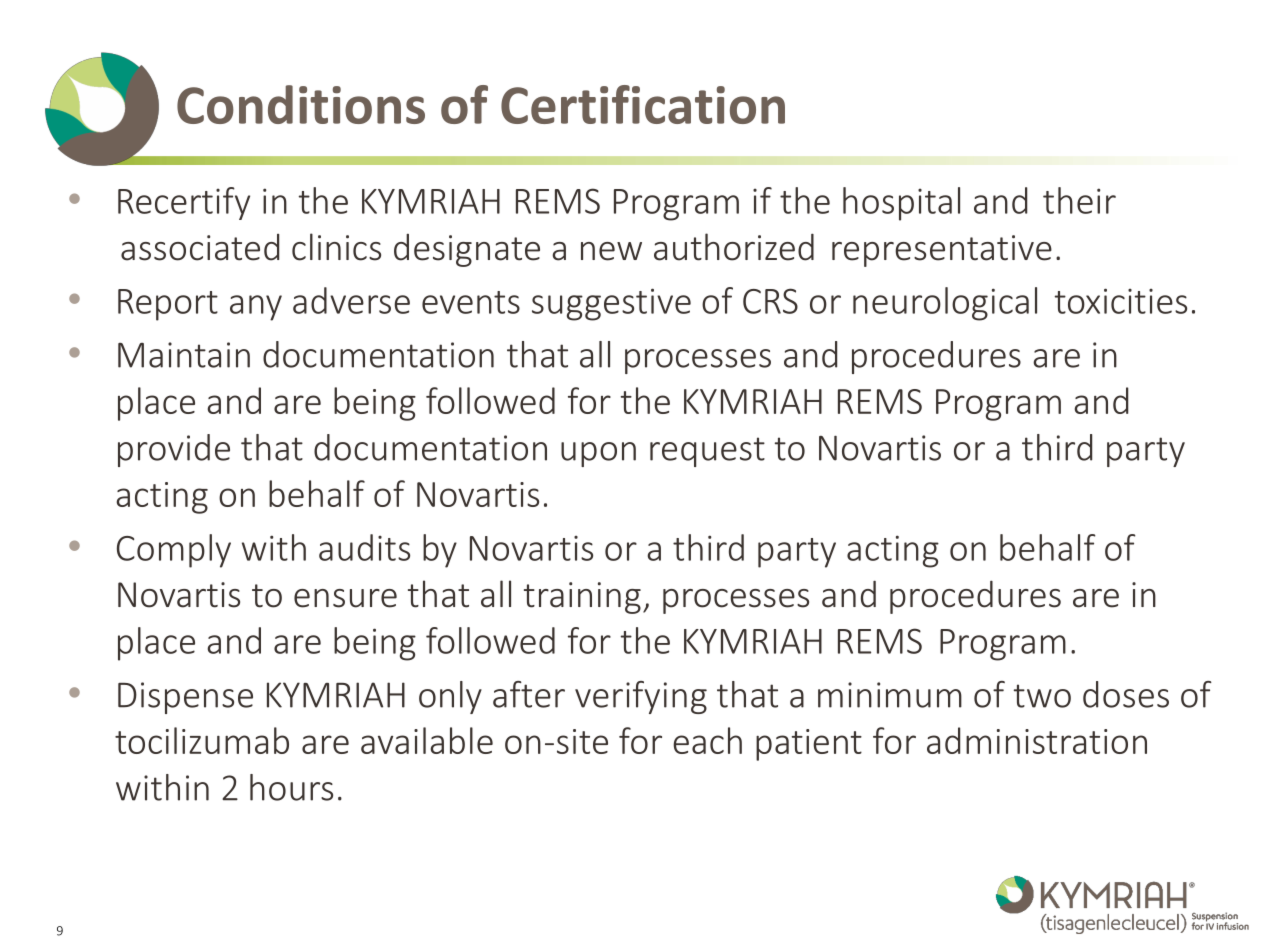 This page has height=952, width=1270. I want to click on Conditions, so click(301, 104).
